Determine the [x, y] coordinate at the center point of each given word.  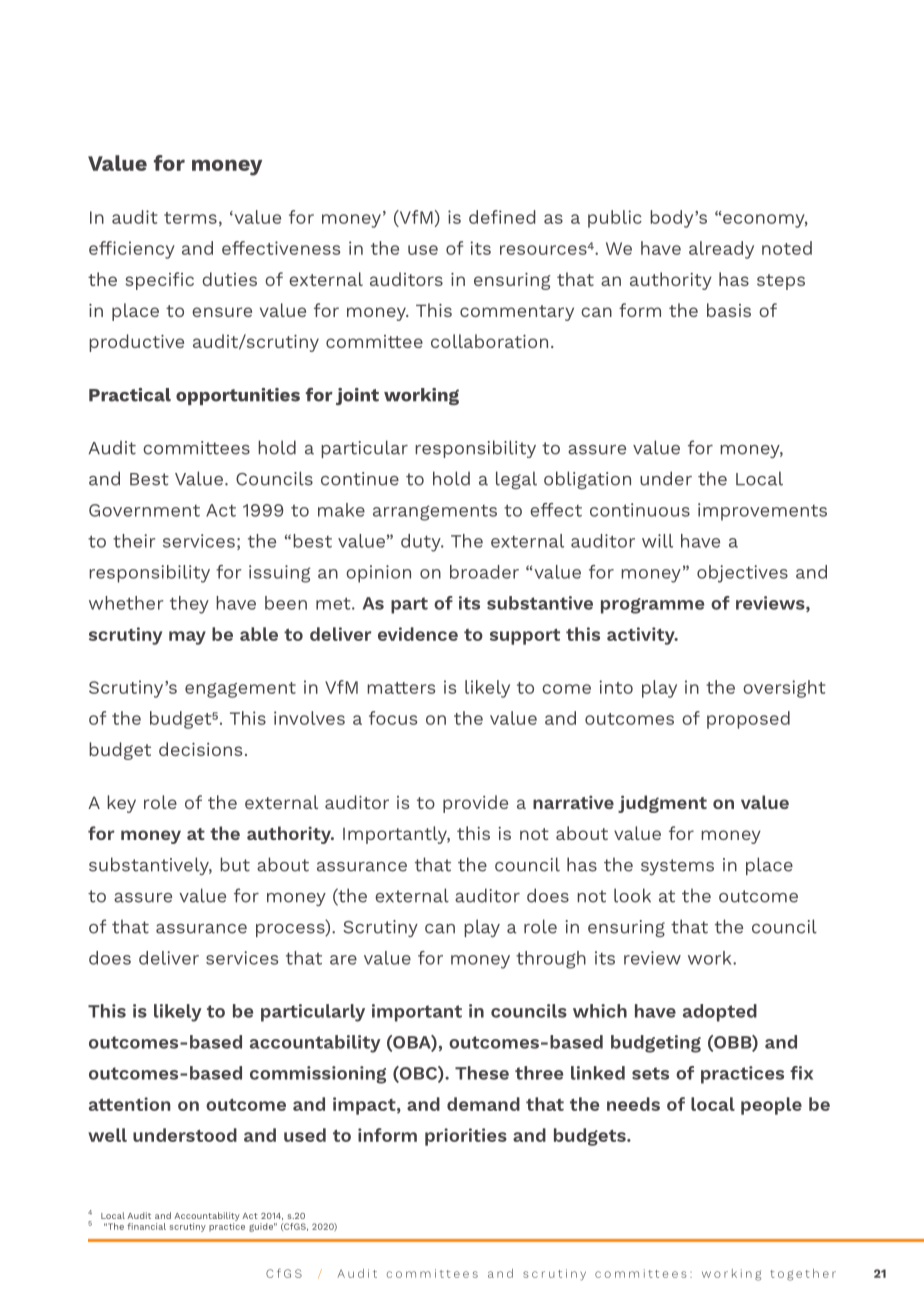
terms [190, 218]
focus [393, 718]
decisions [200, 749]
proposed [748, 720]
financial [146, 1226]
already [721, 250]
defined [502, 217]
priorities [466, 1137]
